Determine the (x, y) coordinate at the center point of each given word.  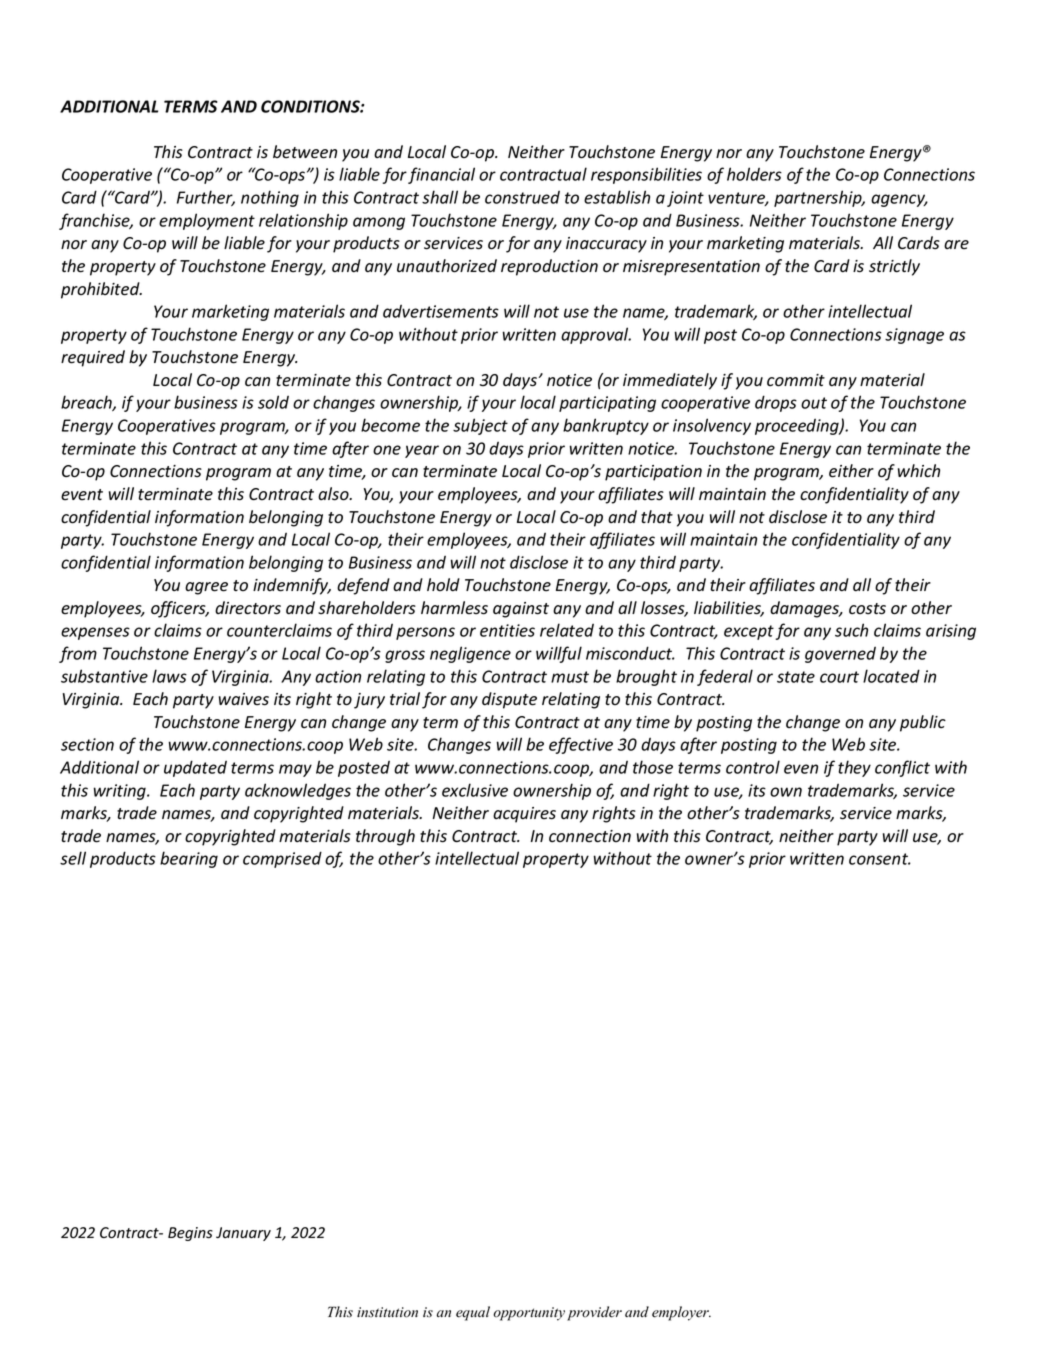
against (521, 610)
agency (899, 200)
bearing (189, 859)
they (854, 768)
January (243, 1234)
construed (522, 197)
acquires (524, 815)
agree (206, 588)
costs (867, 609)
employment (207, 221)
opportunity (529, 1314)
